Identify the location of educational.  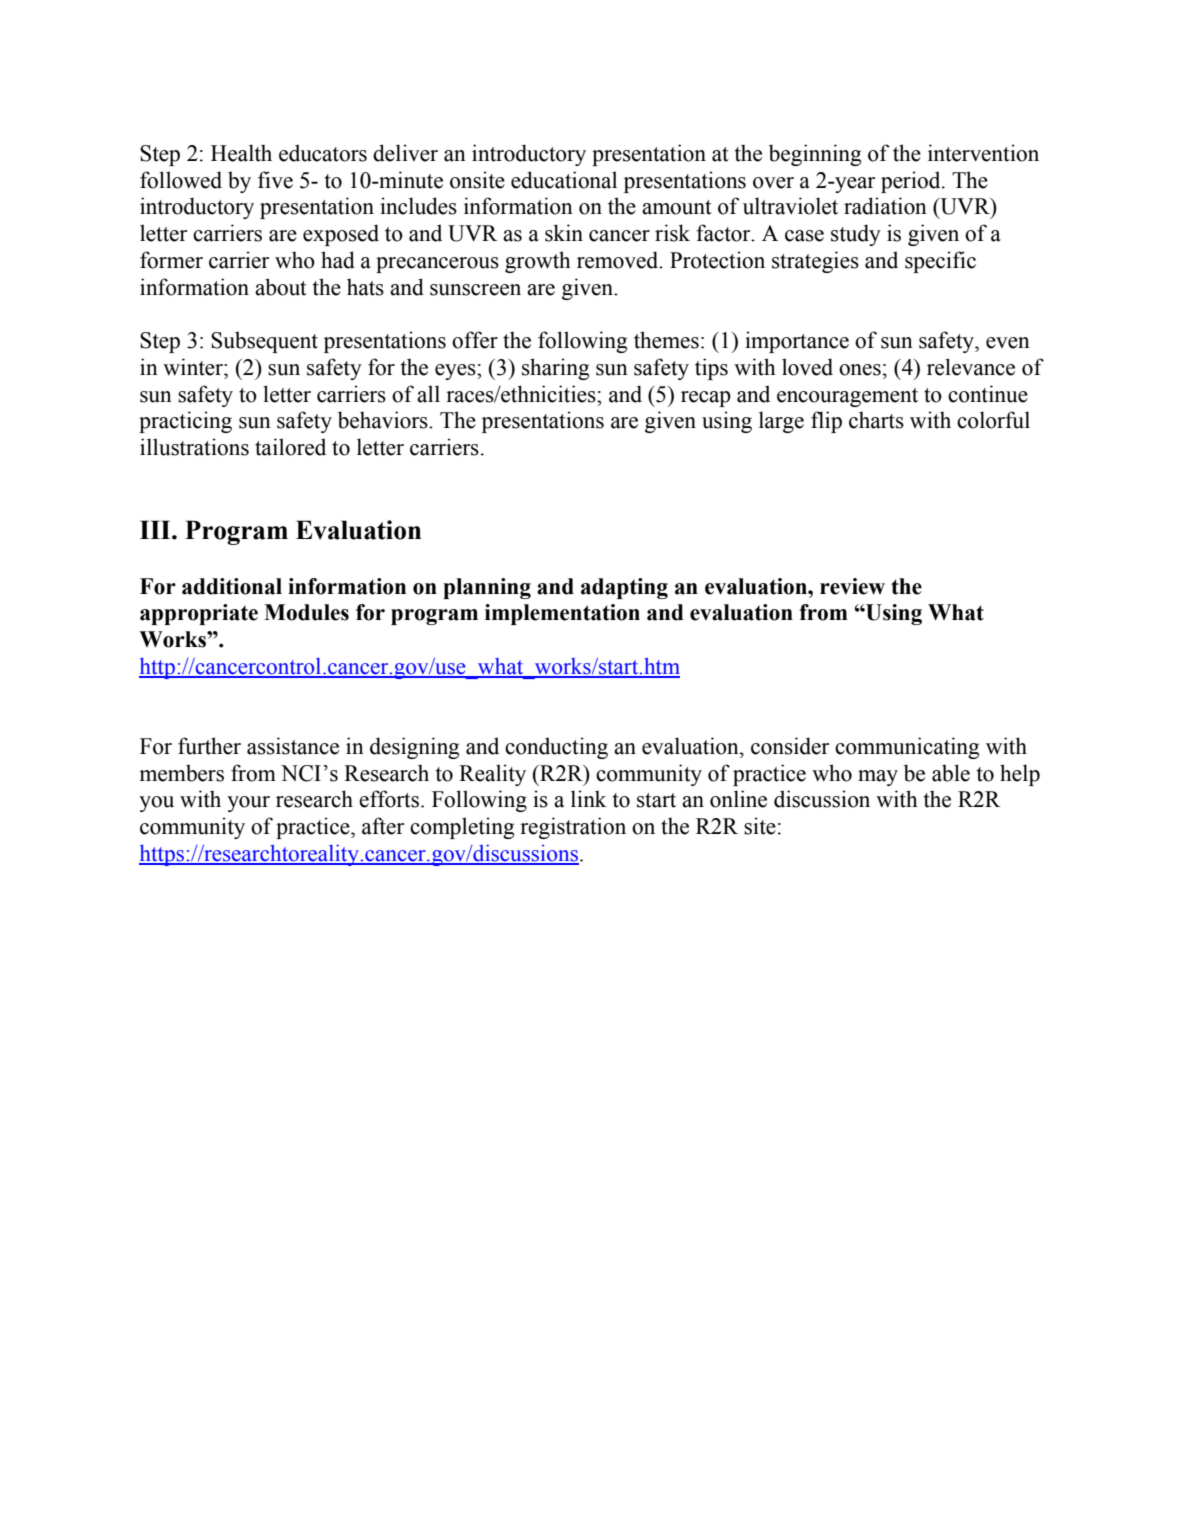
(564, 180).
